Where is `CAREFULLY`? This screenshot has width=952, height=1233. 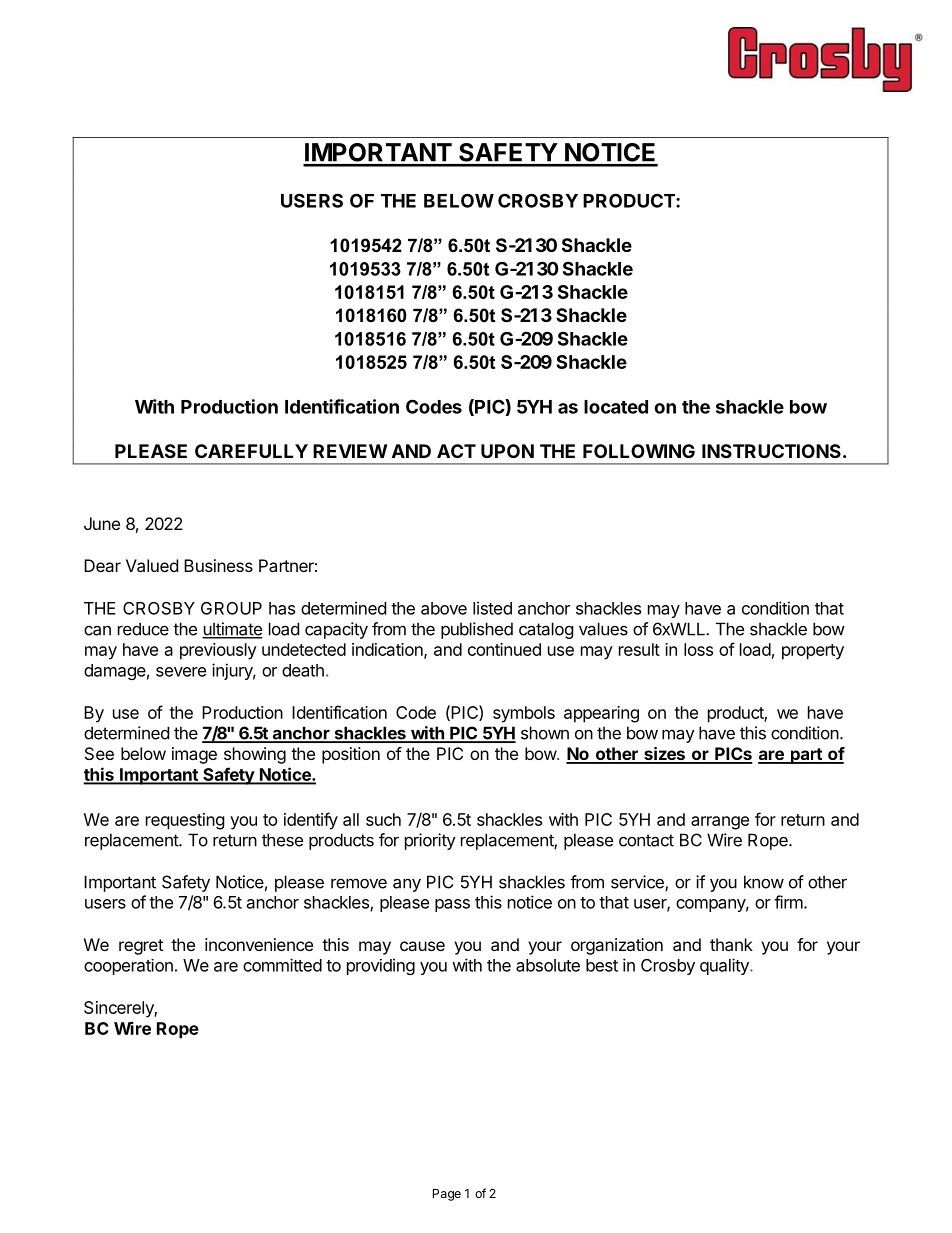 CAREFULLY is located at coordinates (251, 451).
